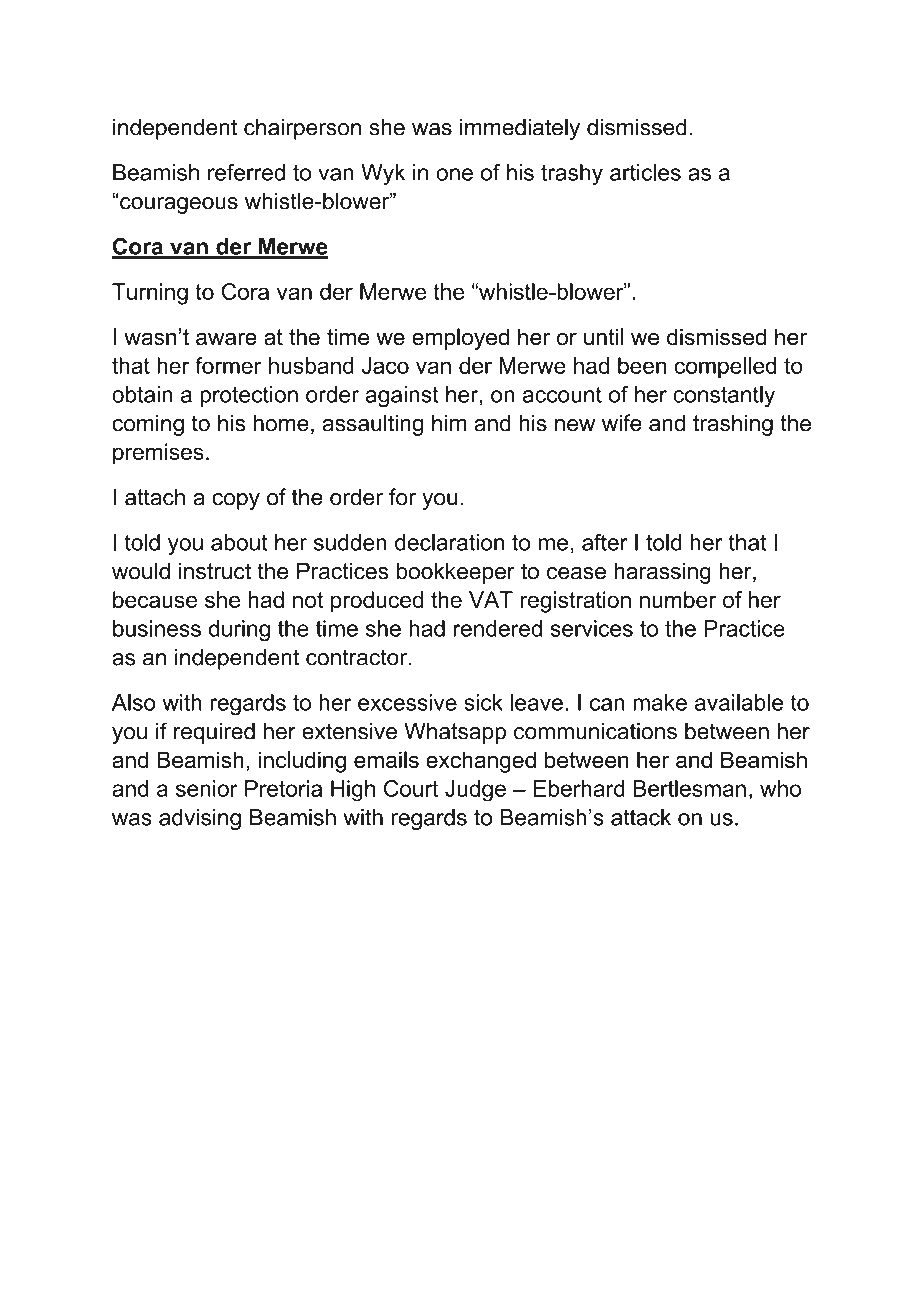 This screenshot has width=924, height=1308. Describe the element at coordinates (483, 702) in the screenshot. I see `sick` at that location.
